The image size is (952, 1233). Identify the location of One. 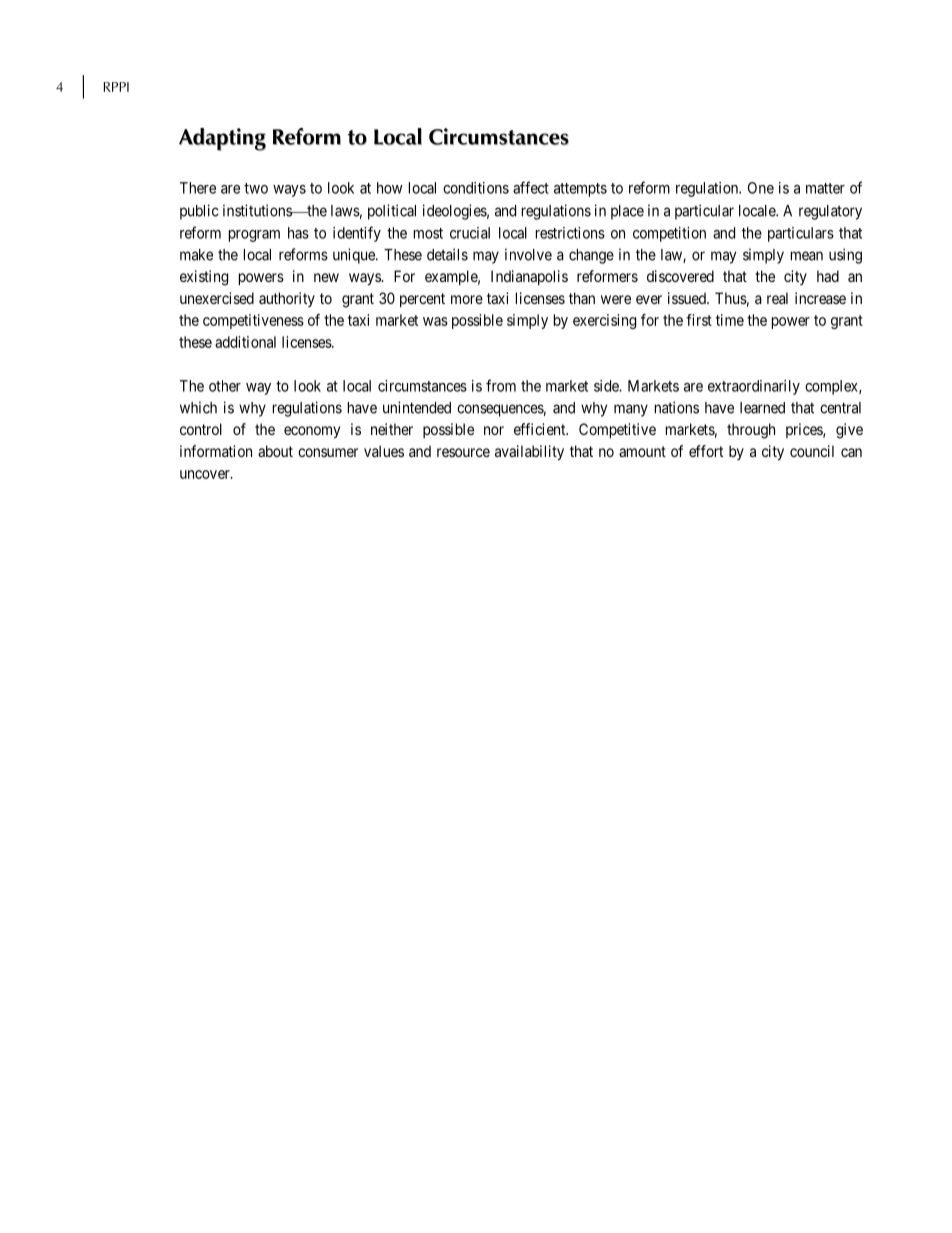
(761, 188).
